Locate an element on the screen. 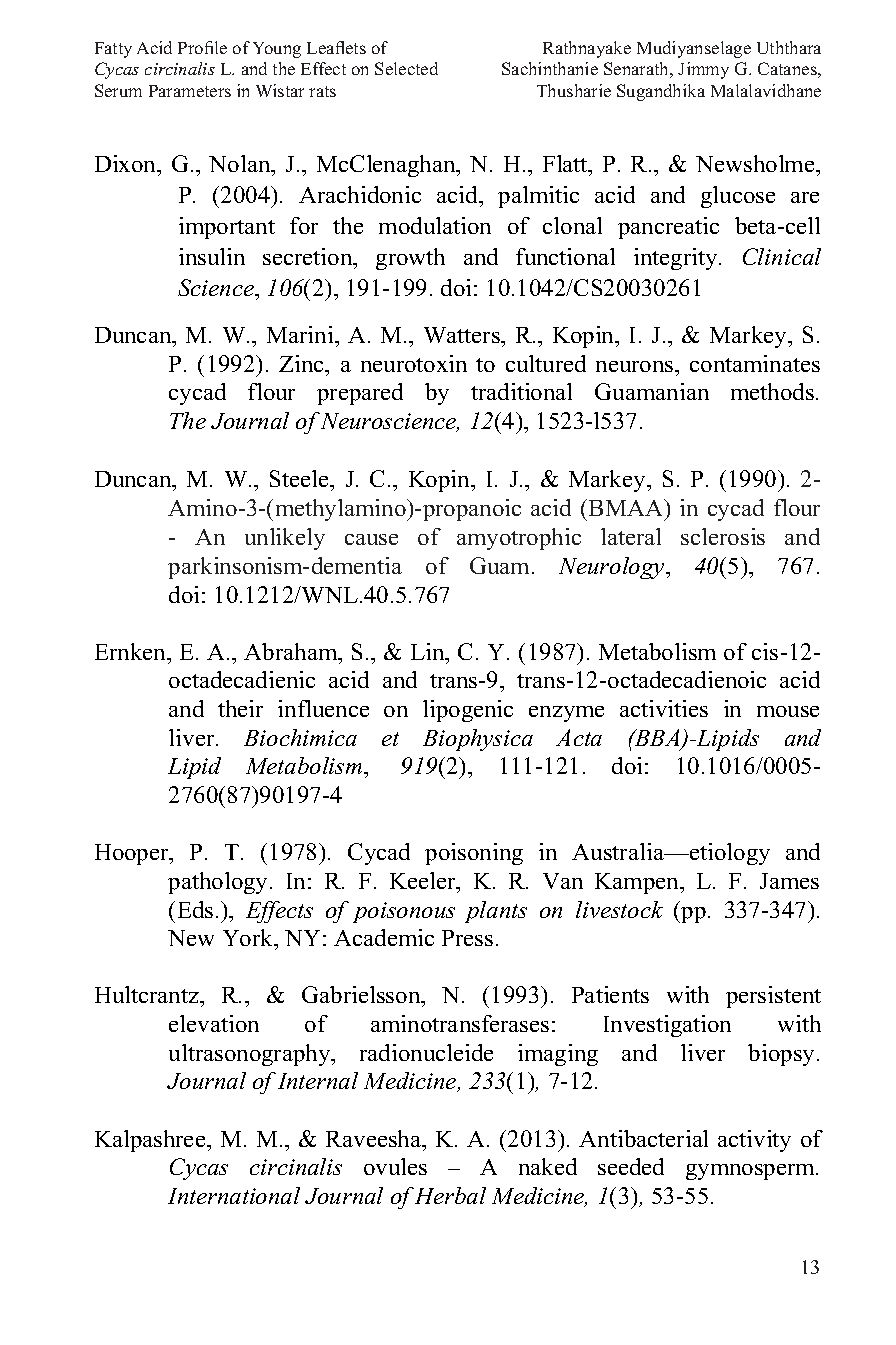 This screenshot has width=896, height=1345. International is located at coordinates (234, 1195).
